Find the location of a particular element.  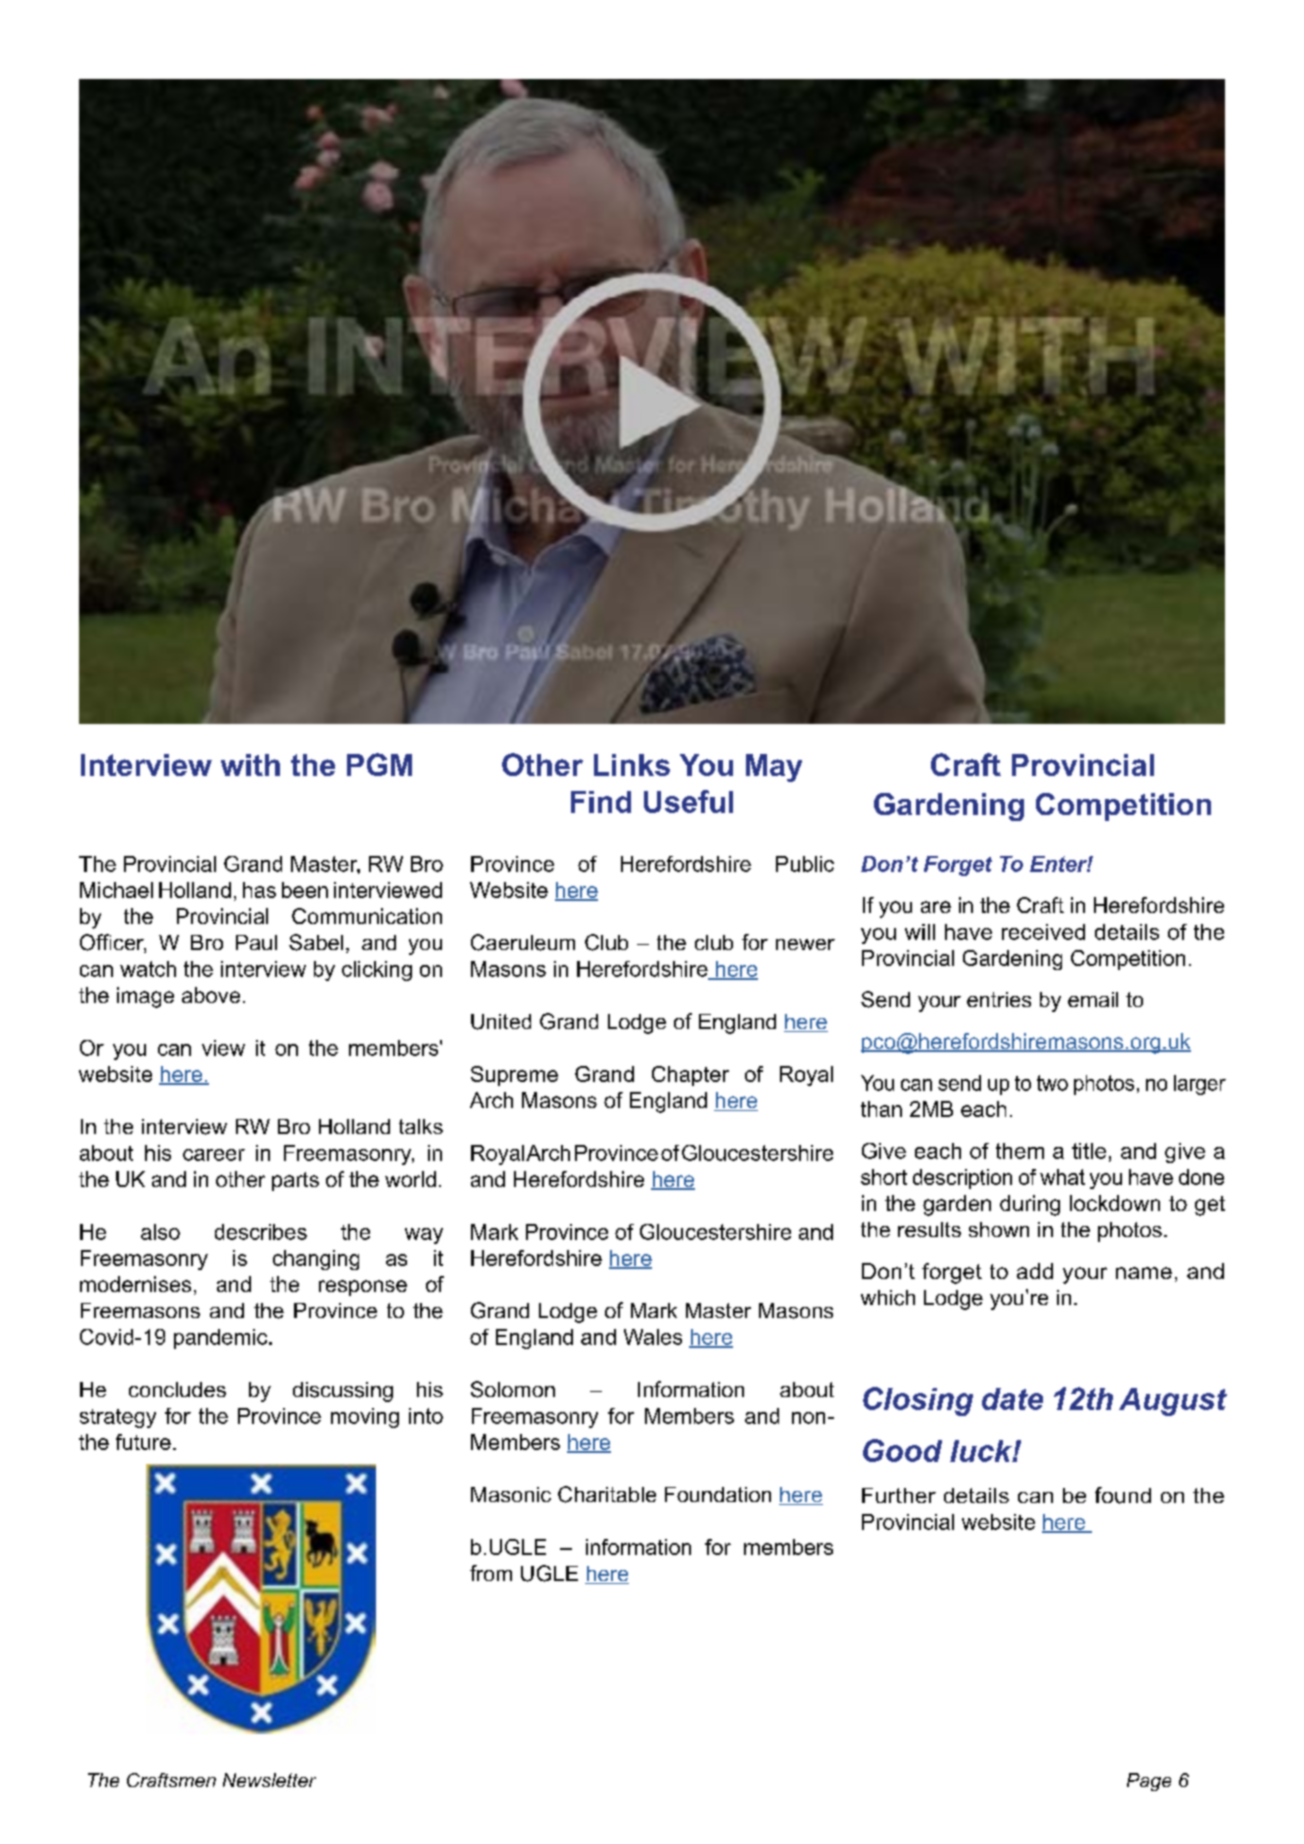

Charitable is located at coordinates (607, 1494).
